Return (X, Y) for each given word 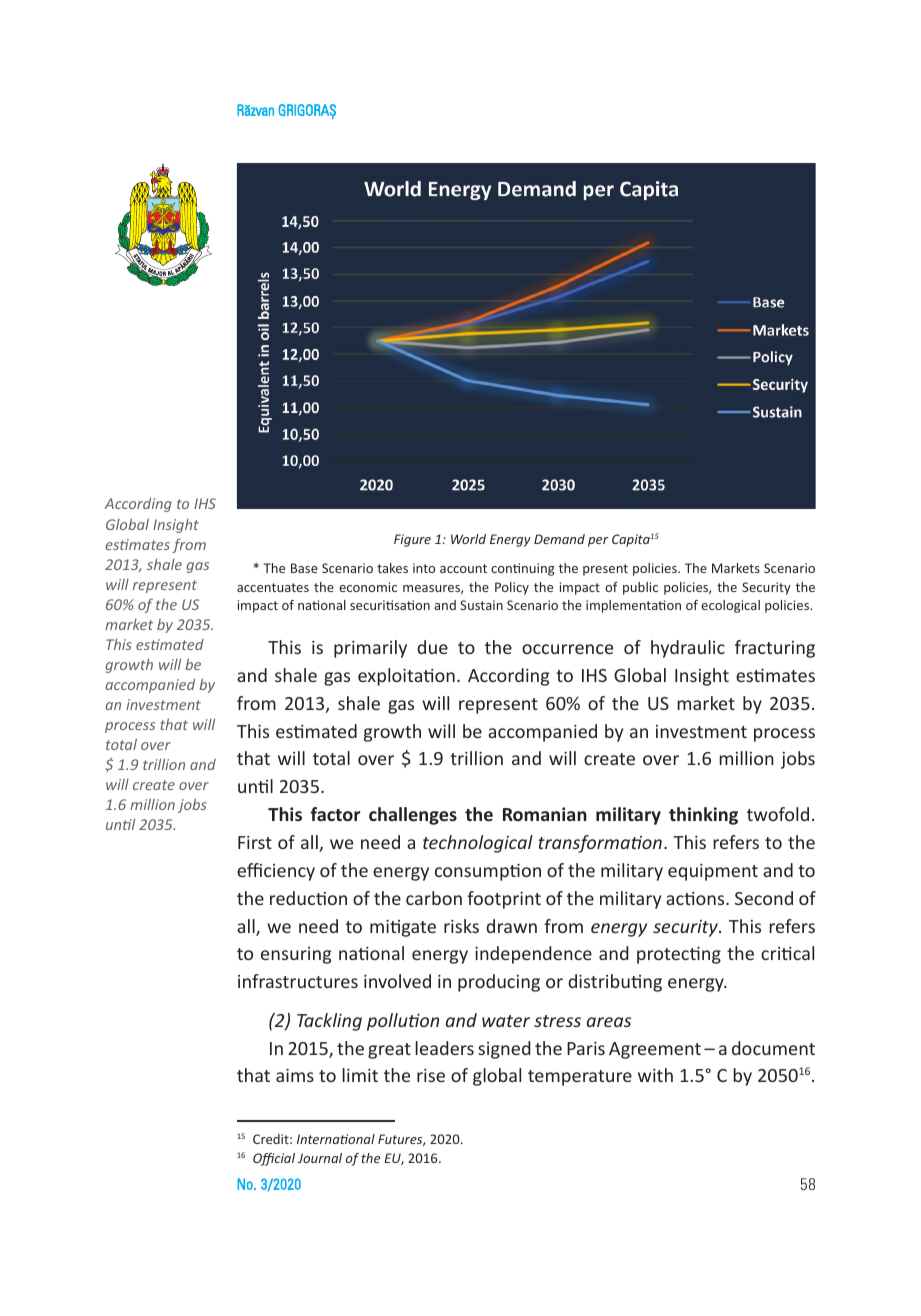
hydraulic (688, 649)
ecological (730, 606)
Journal (320, 1158)
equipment (713, 872)
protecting (679, 955)
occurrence (567, 649)
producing (499, 983)
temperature (580, 1078)
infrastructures (298, 981)
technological (478, 844)
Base (304, 568)
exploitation (406, 677)
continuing (523, 569)
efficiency (276, 872)
